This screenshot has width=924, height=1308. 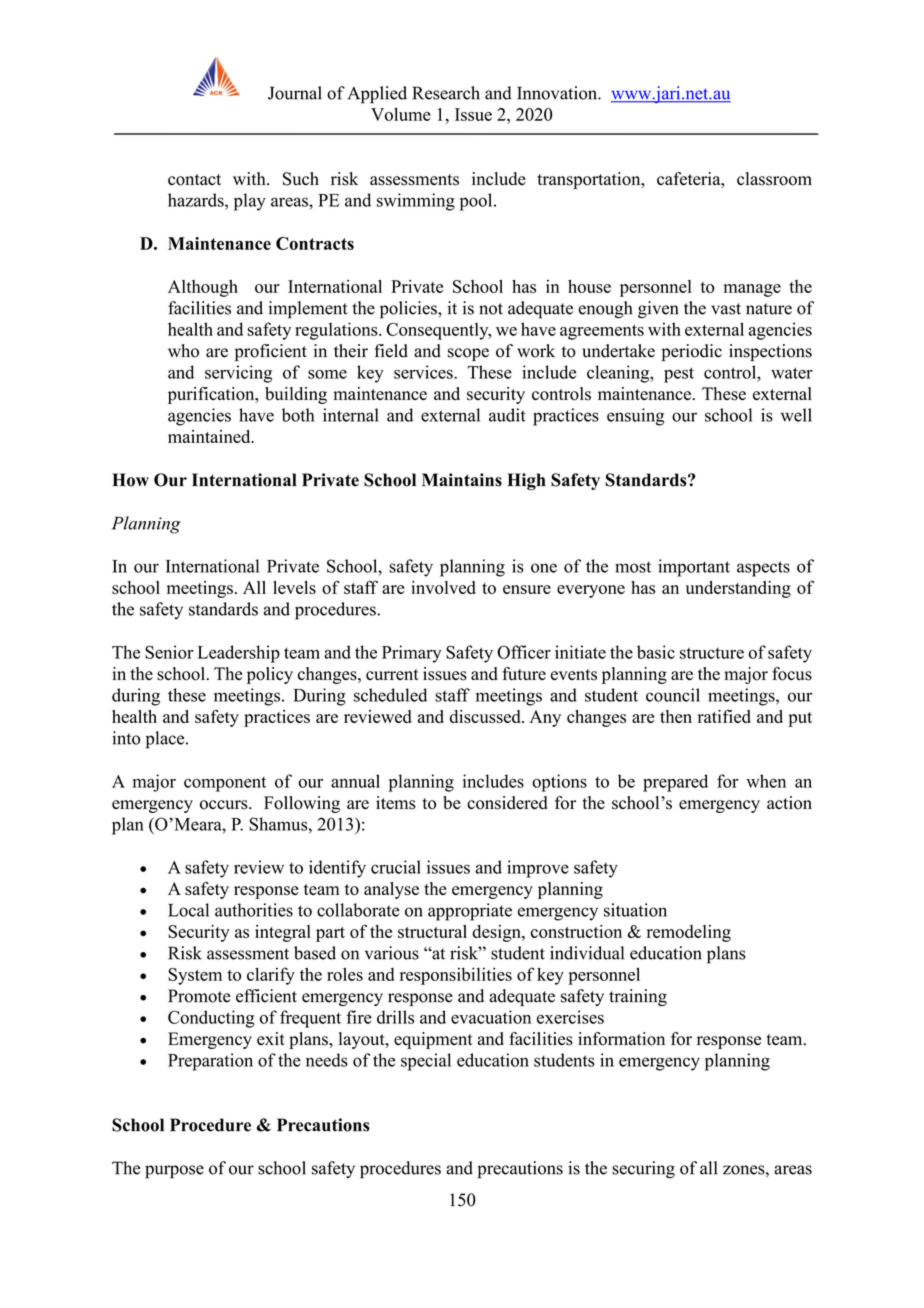 What do you see at coordinates (239, 654) in the screenshot?
I see `Leadership` at bounding box center [239, 654].
